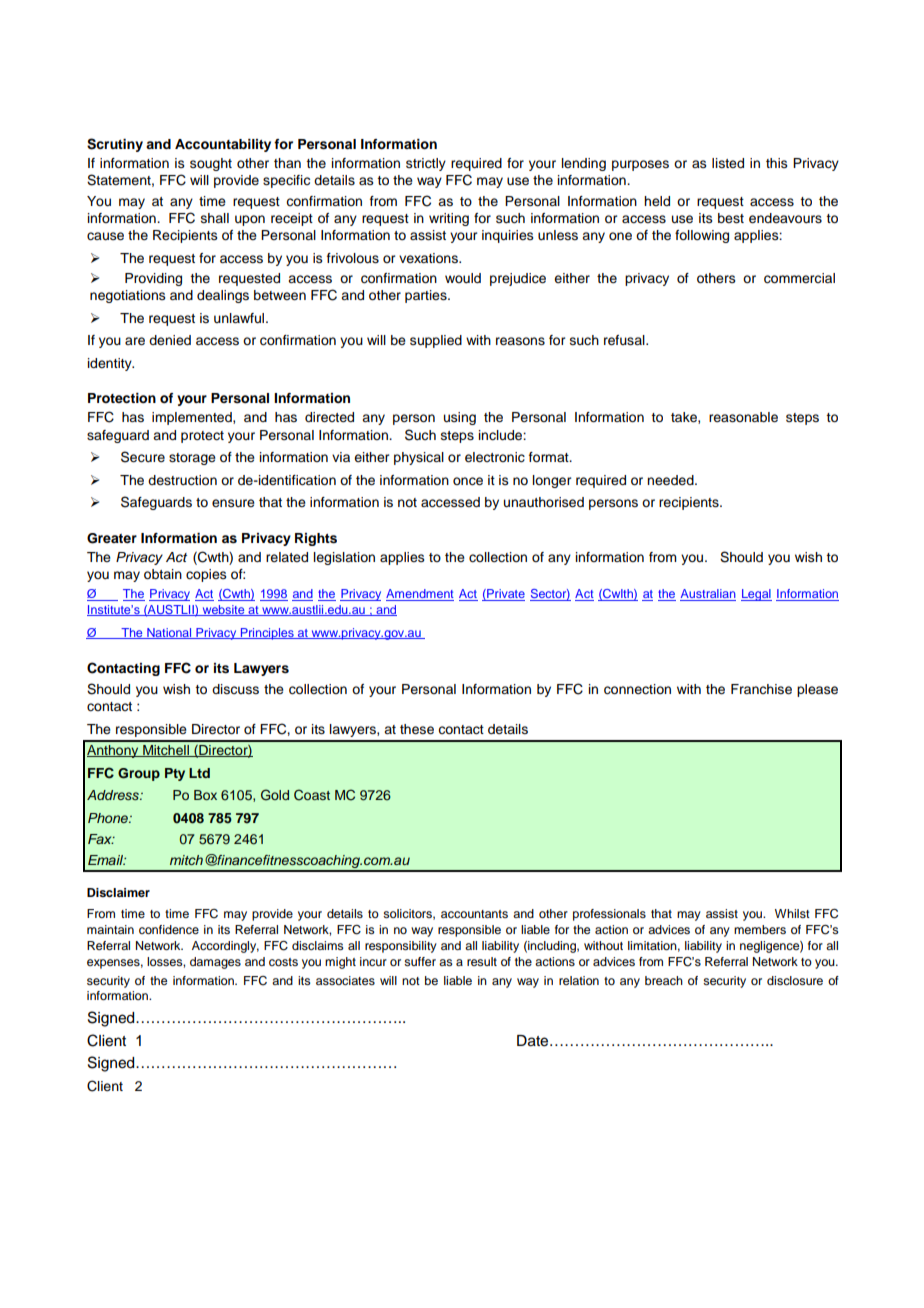 This screenshot has width=924, height=1308. I want to click on damages, so click(215, 963).
